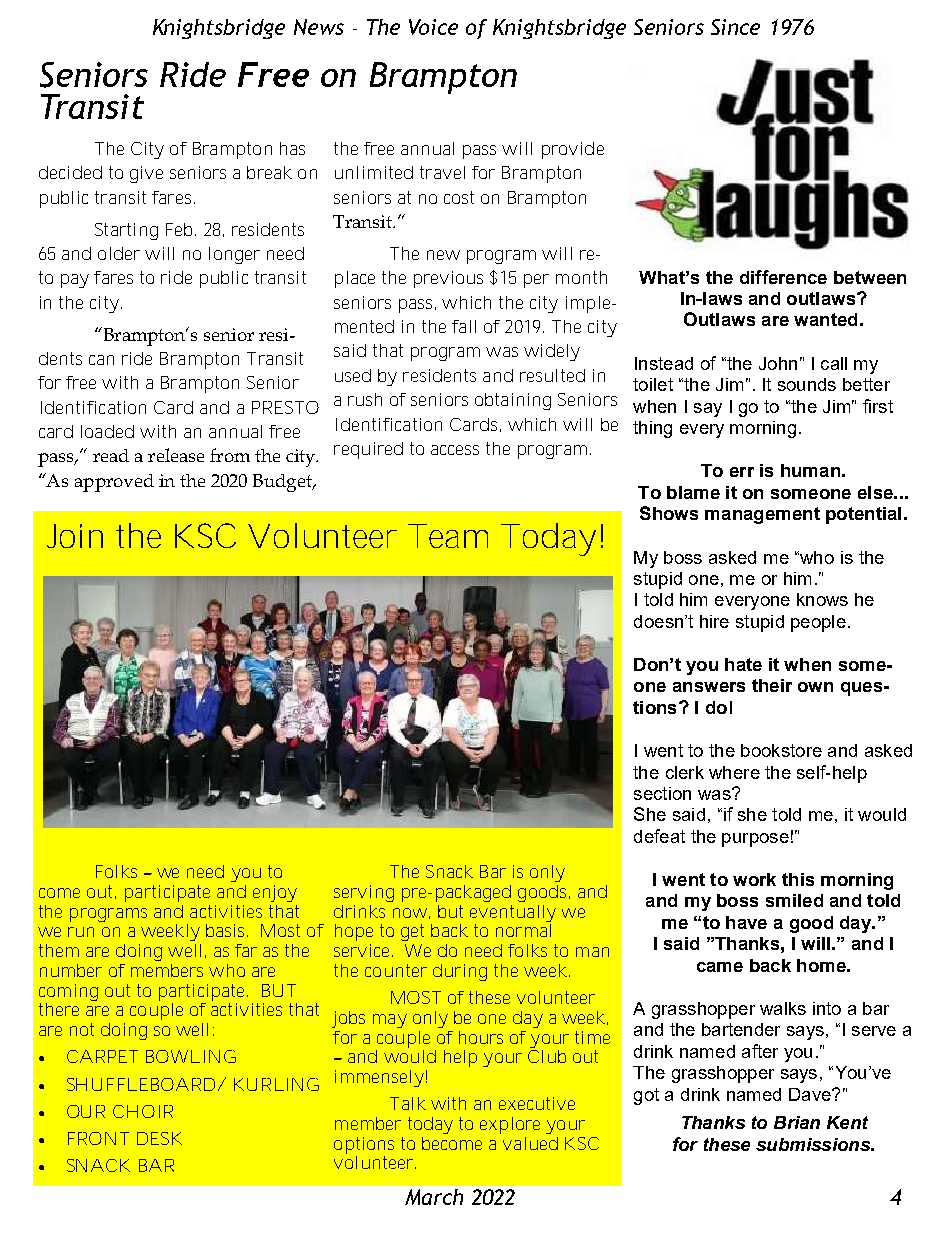 The height and width of the screenshot is (1233, 952). Describe the element at coordinates (146, 174) in the screenshot. I see `give` at that location.
